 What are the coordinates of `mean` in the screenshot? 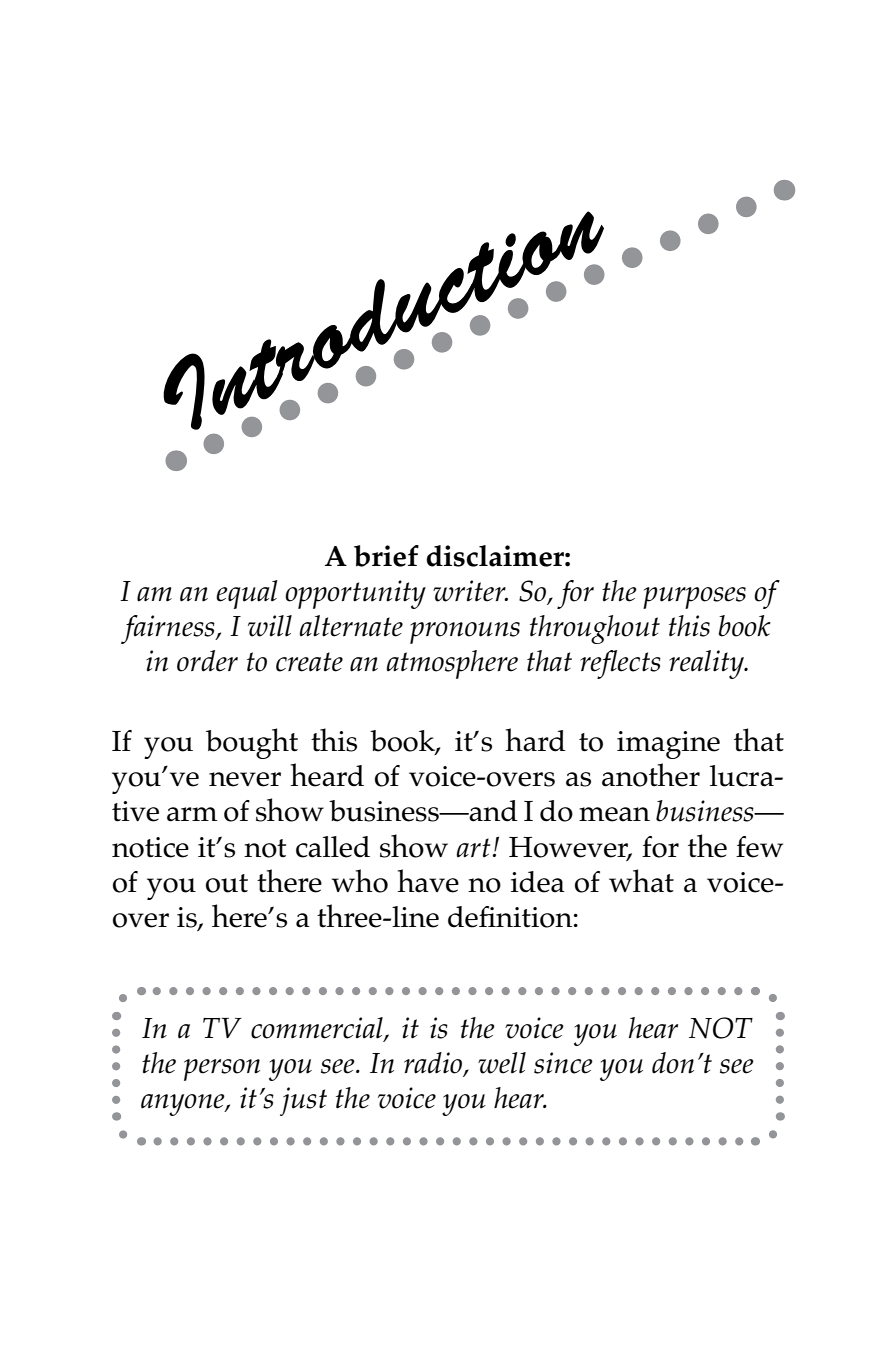 It's located at (614, 814).
